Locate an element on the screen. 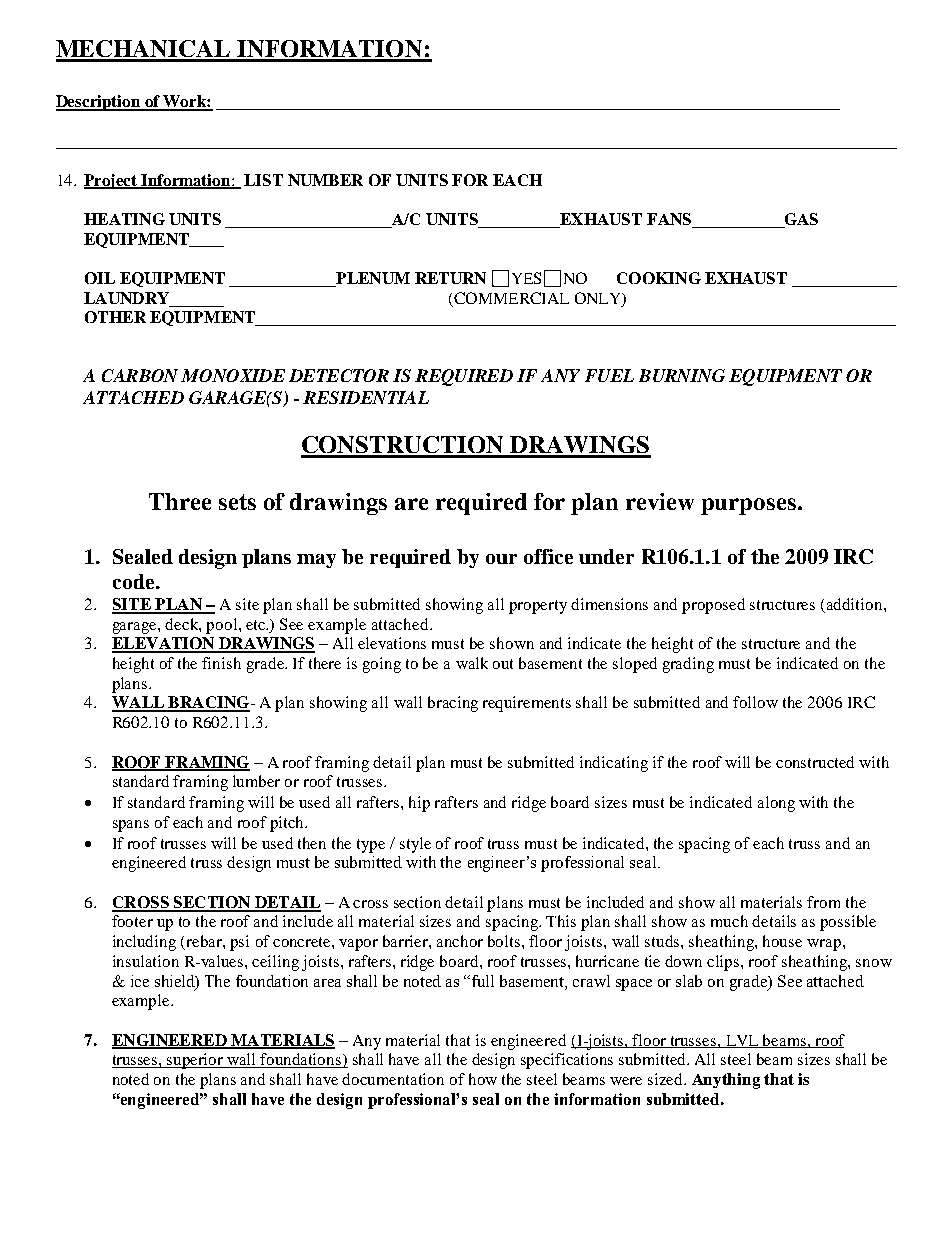  superior is located at coordinates (196, 1061).
